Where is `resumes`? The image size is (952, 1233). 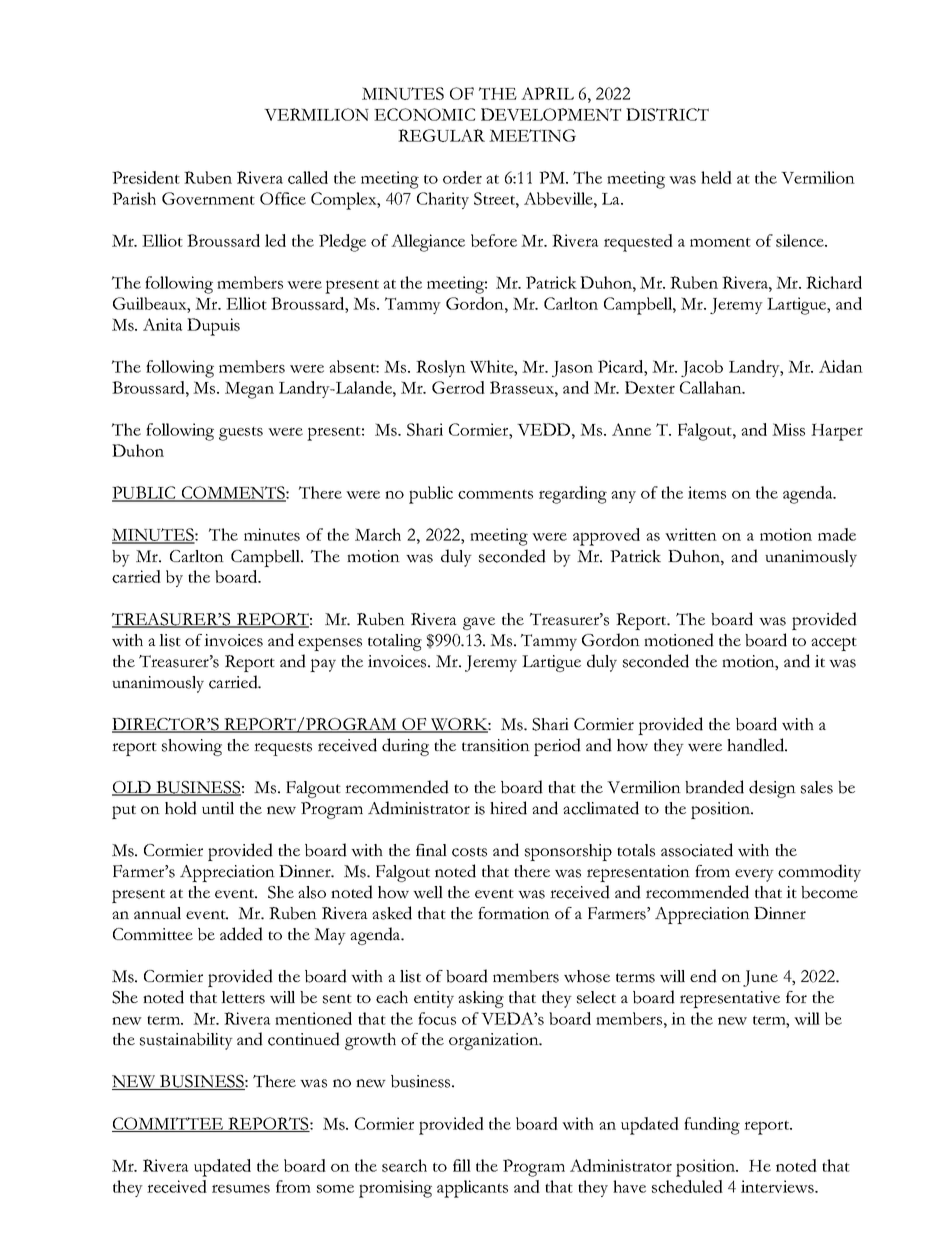
resumes is located at coordinates (241, 1188).
